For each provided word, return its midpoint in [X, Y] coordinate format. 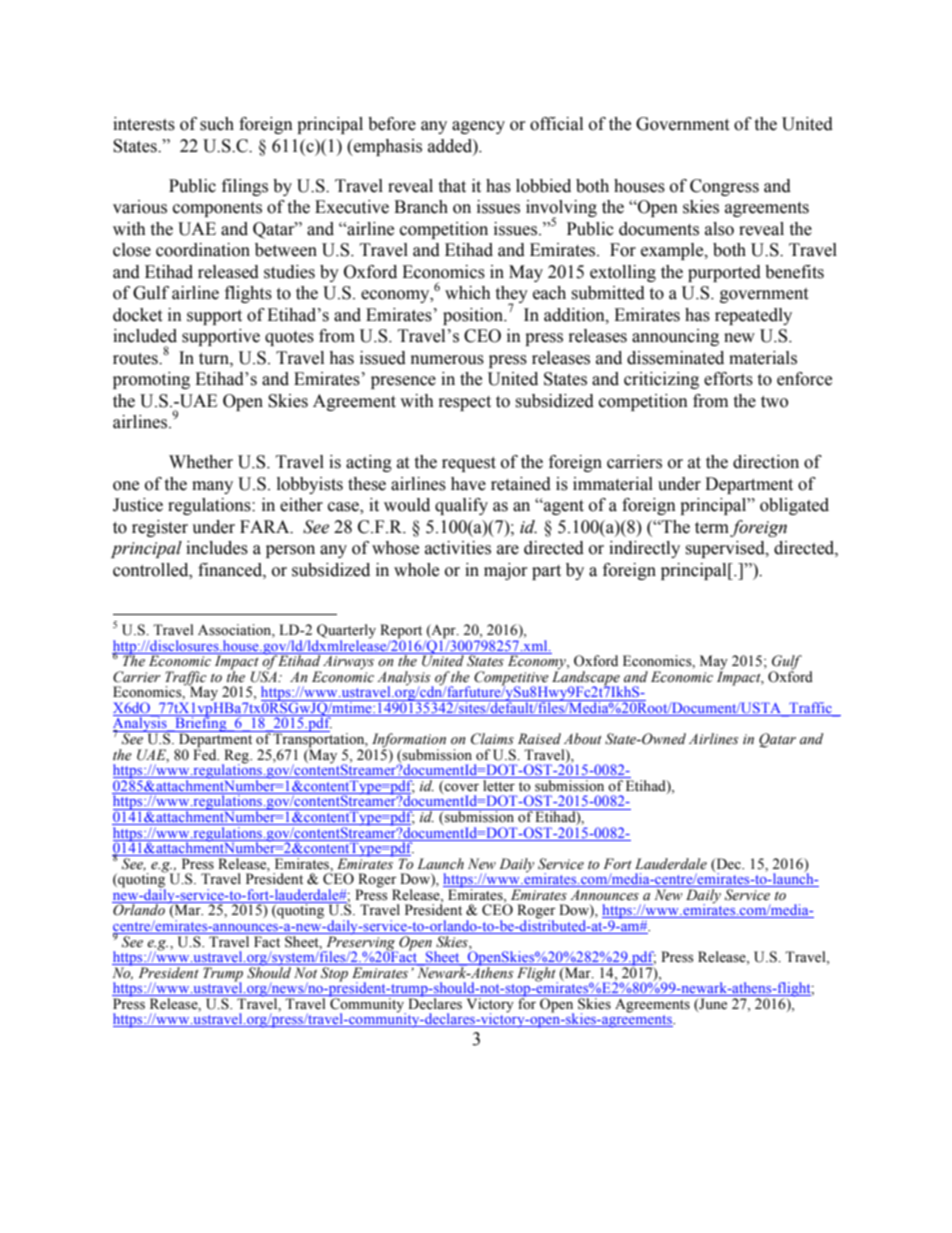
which [468, 293]
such [217, 124]
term [712, 528]
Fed [206, 754]
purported [724, 273]
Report [401, 632]
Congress [724, 187]
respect [465, 403]
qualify [461, 506]
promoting [151, 380]
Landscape [586, 678]
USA [265, 676]
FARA [266, 527]
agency [478, 127]
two [774, 402]
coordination [203, 250]
